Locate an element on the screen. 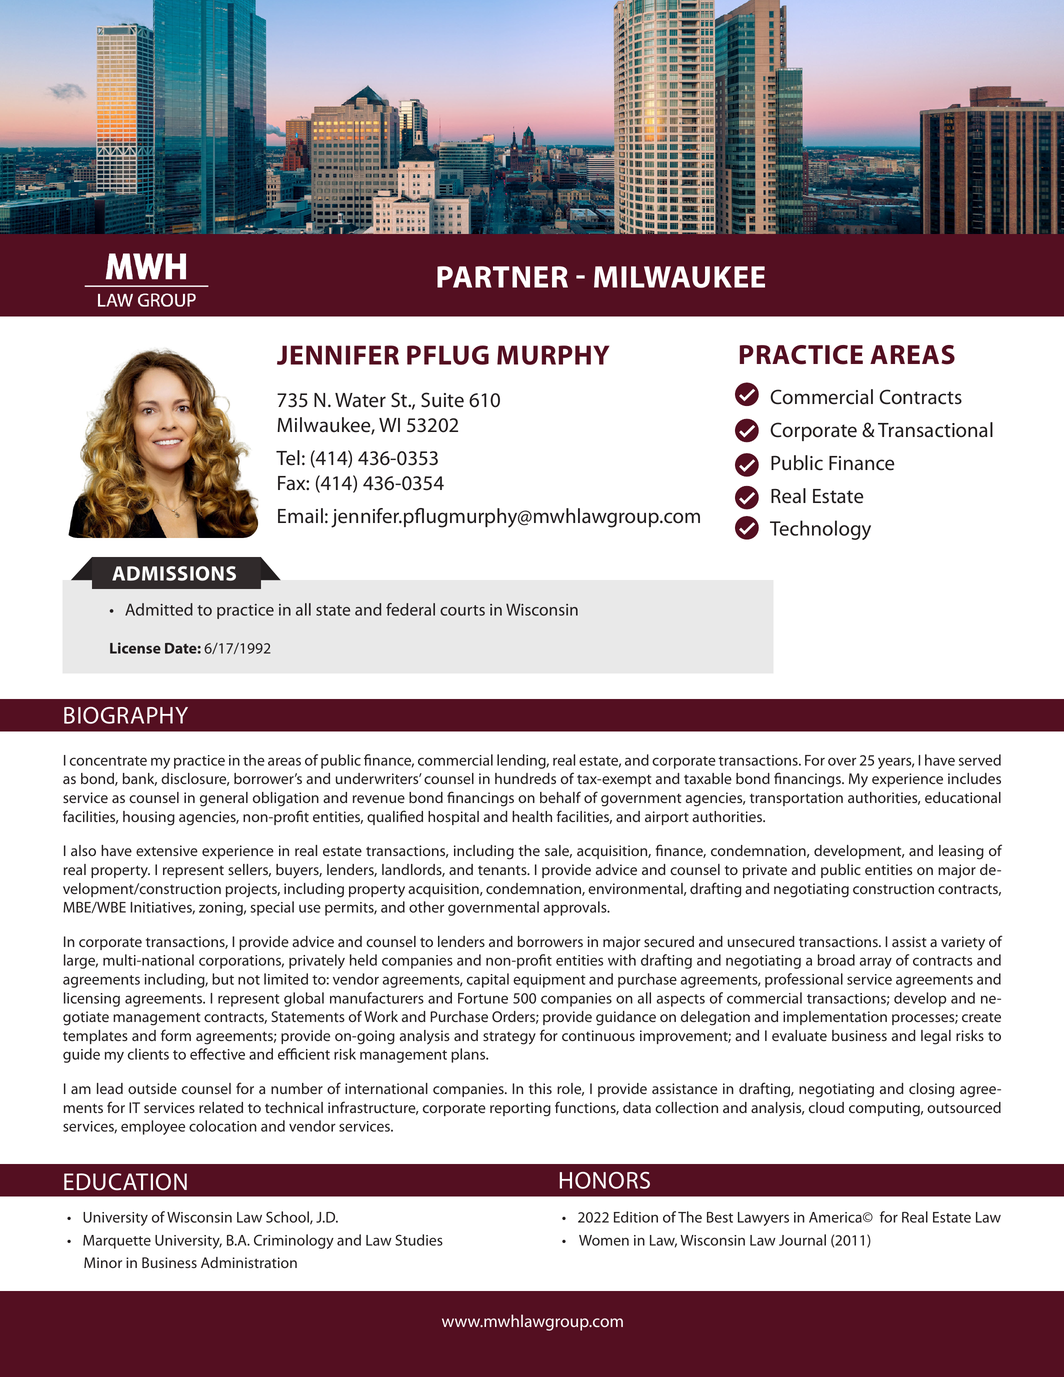 This screenshot has width=1064, height=1377. PARTNER is located at coordinates (502, 277).
